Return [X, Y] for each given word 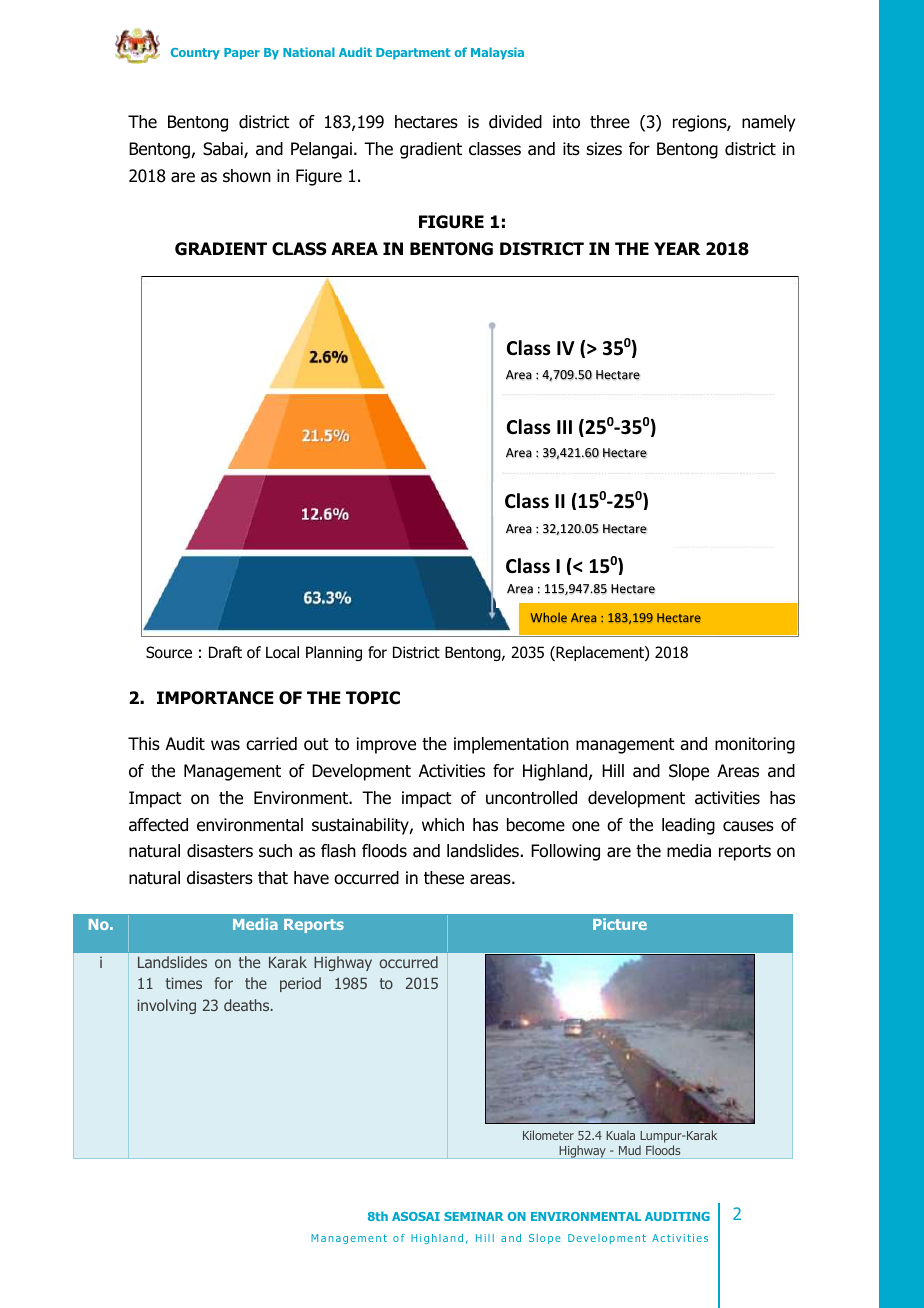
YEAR [677, 248]
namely [768, 123]
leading [688, 826]
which [443, 824]
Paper [242, 54]
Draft [225, 652]
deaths [248, 1005]
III [564, 427]
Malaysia [497, 53]
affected [158, 825]
